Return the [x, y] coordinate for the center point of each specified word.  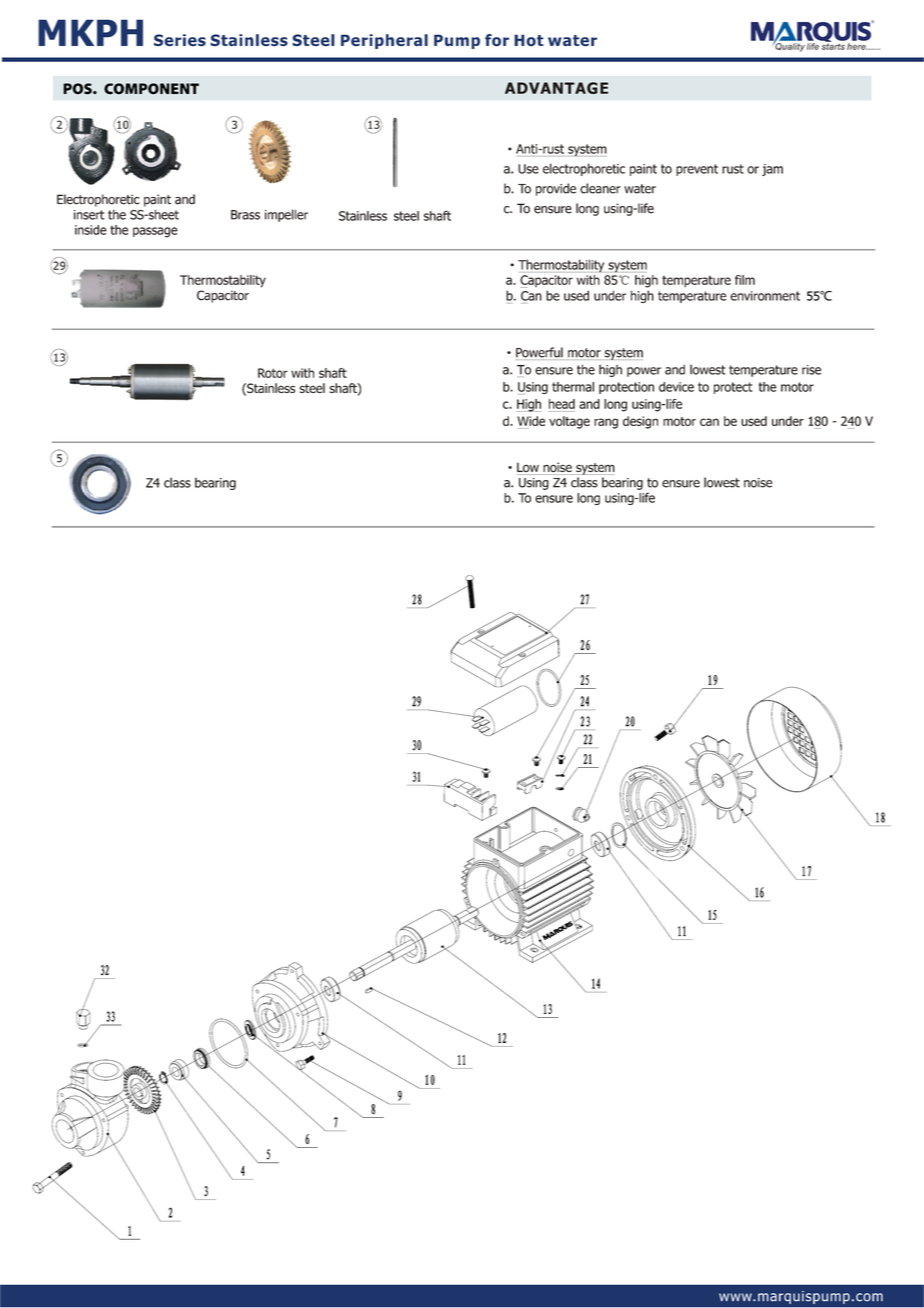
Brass [245, 215]
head [562, 404]
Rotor [273, 373]
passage [155, 232]
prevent [697, 170]
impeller [286, 215]
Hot [529, 40]
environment [765, 296]
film [745, 280]
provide [556, 189]
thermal [573, 387]
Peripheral [384, 41]
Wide [531, 421]
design [640, 422]
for [497, 40]
